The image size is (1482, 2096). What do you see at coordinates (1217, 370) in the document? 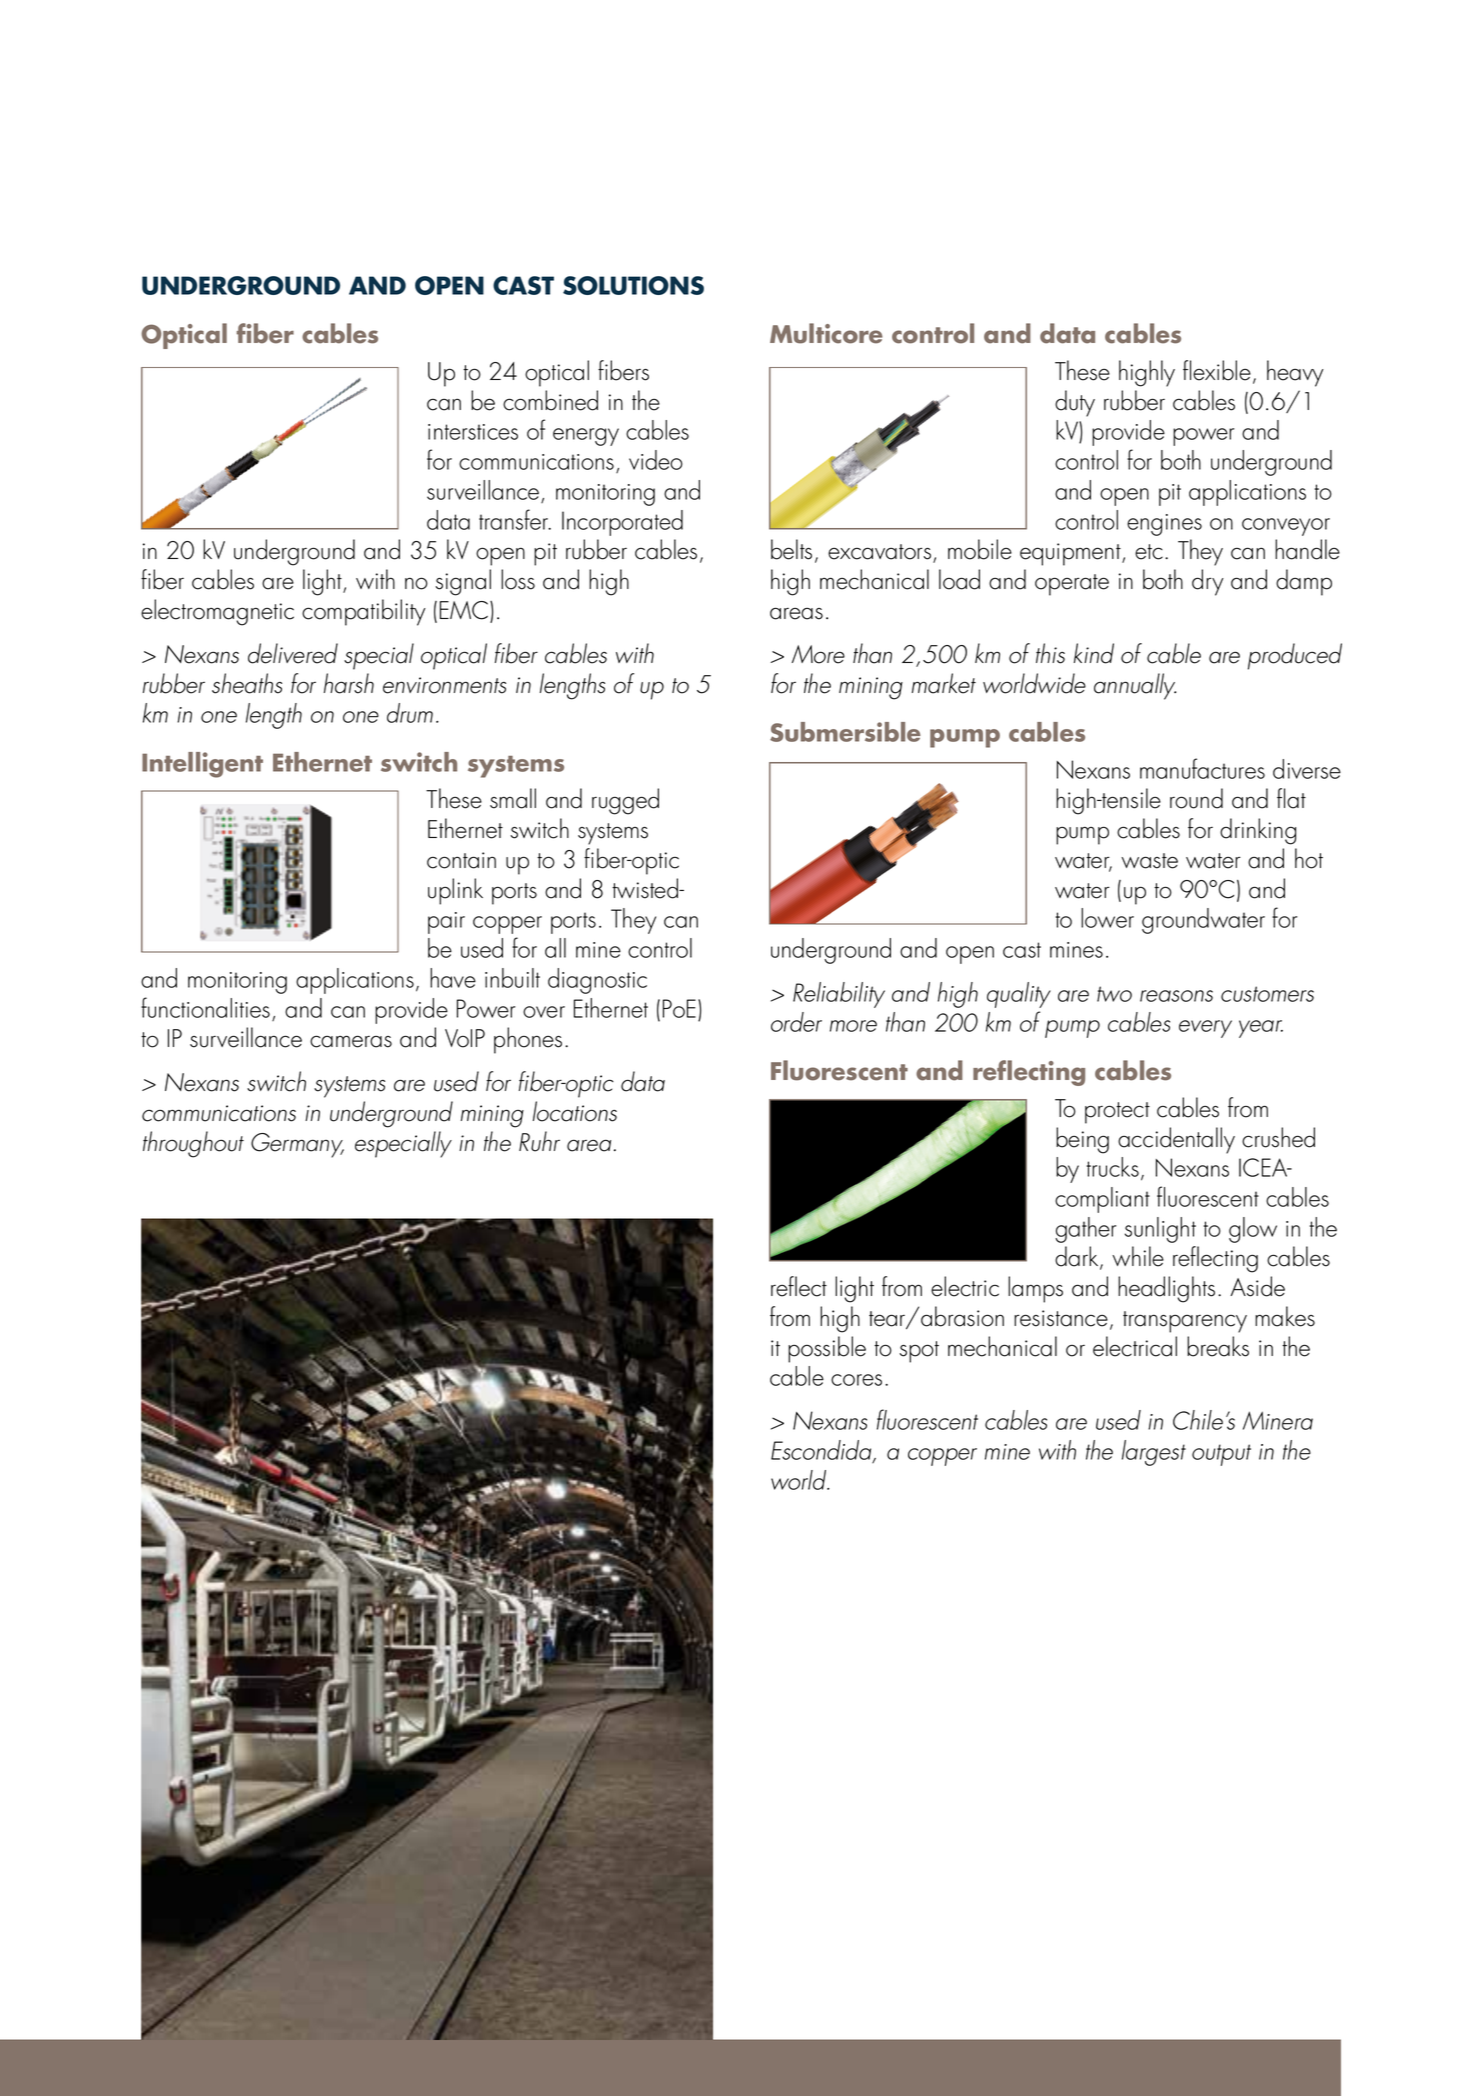
I see `flexible` at bounding box center [1217, 370].
